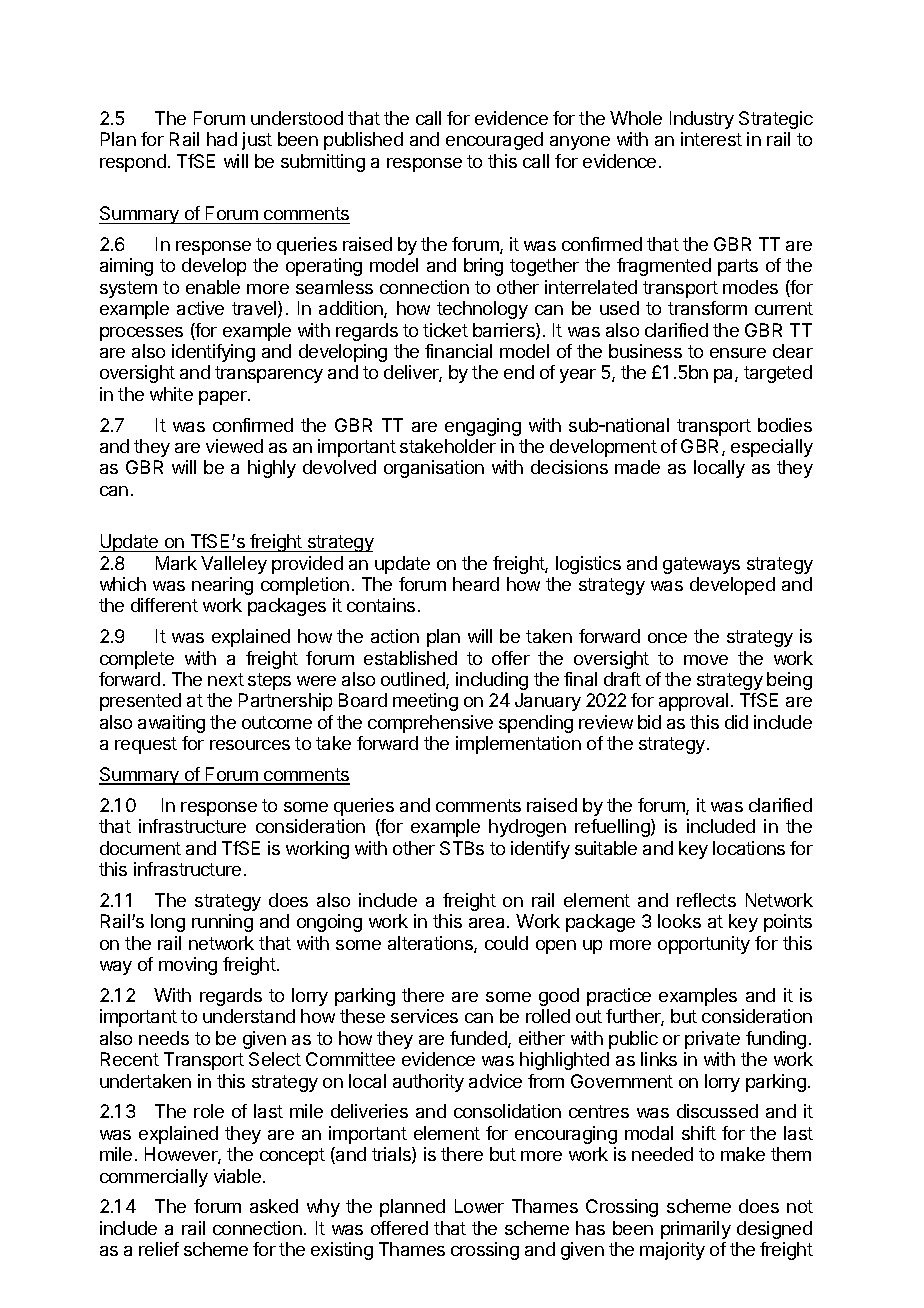  What do you see at coordinates (222, 139) in the screenshot?
I see `had` at bounding box center [222, 139].
